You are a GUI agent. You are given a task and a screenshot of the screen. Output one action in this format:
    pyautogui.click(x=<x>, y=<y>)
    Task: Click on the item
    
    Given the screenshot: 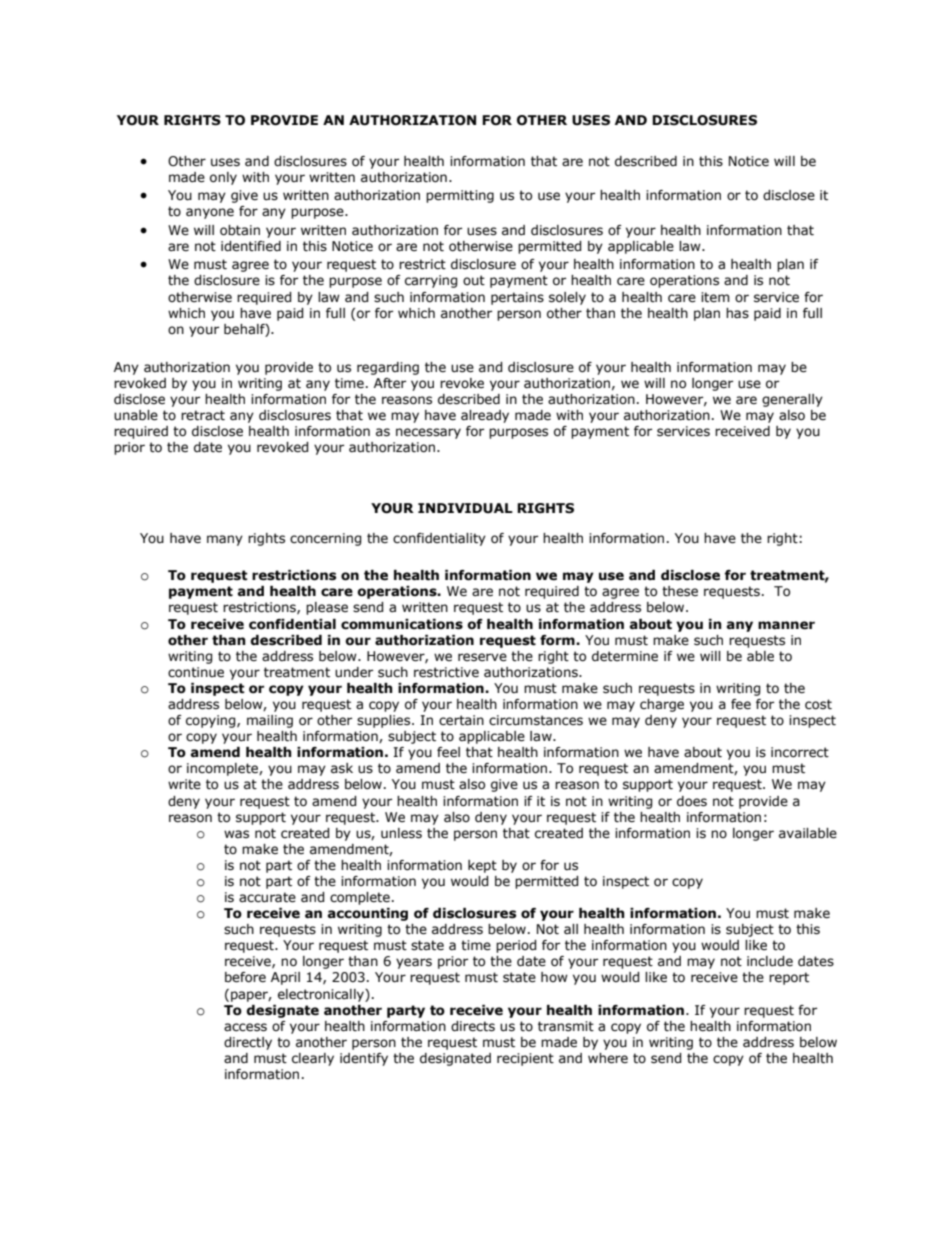 What is the action you would take?
    pyautogui.click(x=715, y=297)
